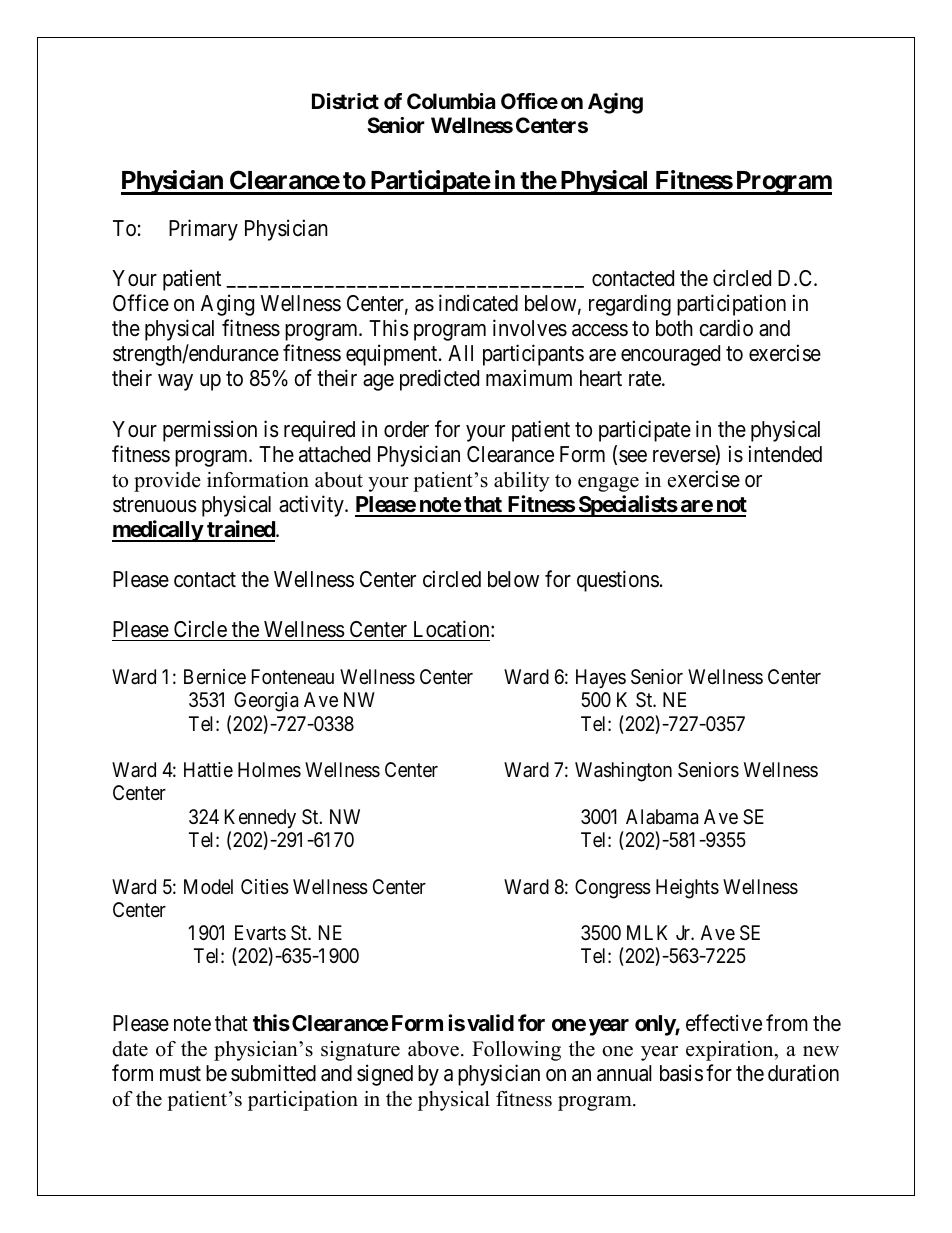  Describe the element at coordinates (618, 581) in the screenshot. I see `questions` at that location.
